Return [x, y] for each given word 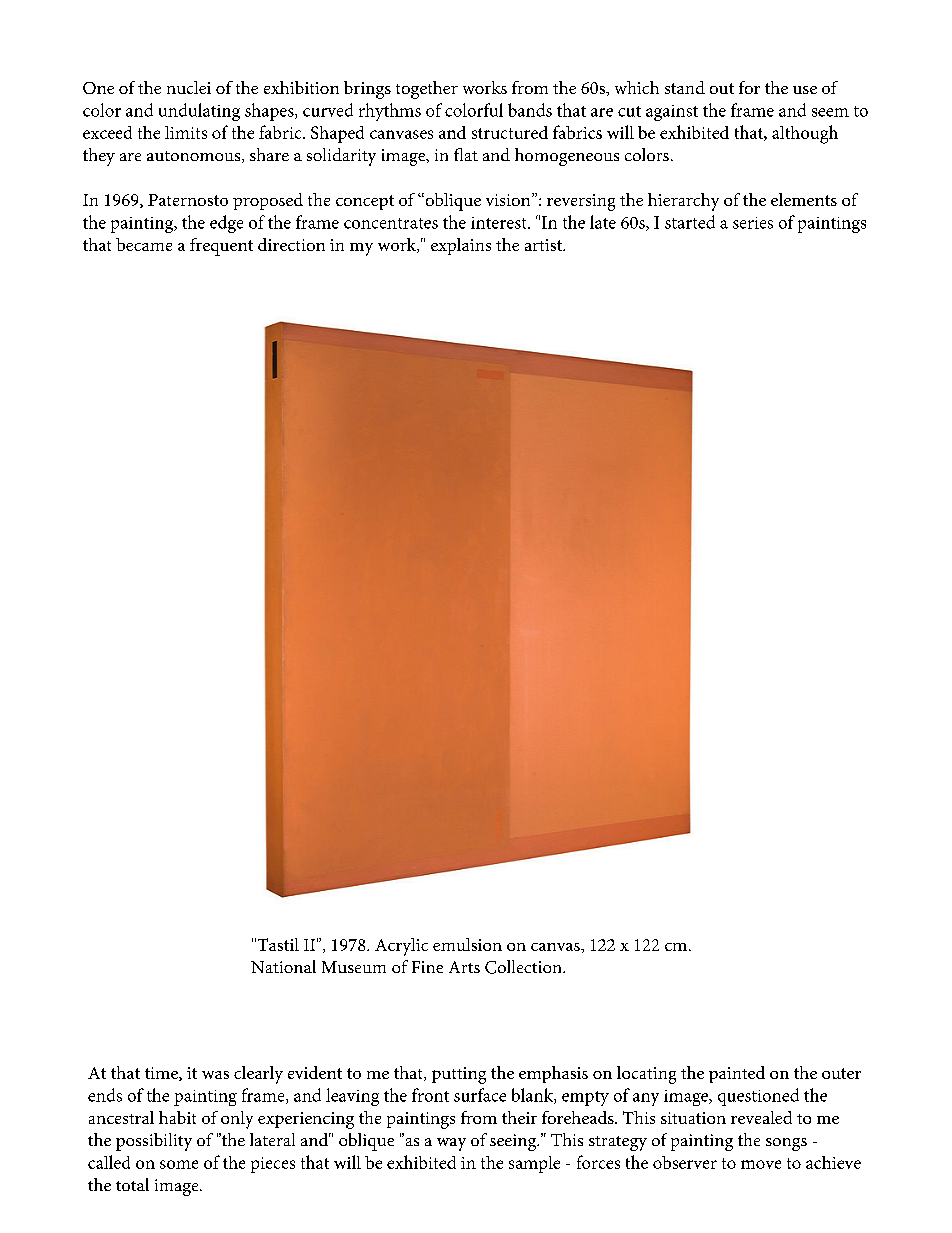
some [179, 1164]
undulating [199, 112]
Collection [524, 967]
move [761, 1164]
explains [461, 246]
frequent [221, 247]
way [451, 1144]
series [753, 223]
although [805, 134]
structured [510, 132]
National [283, 966]
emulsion [467, 944]
